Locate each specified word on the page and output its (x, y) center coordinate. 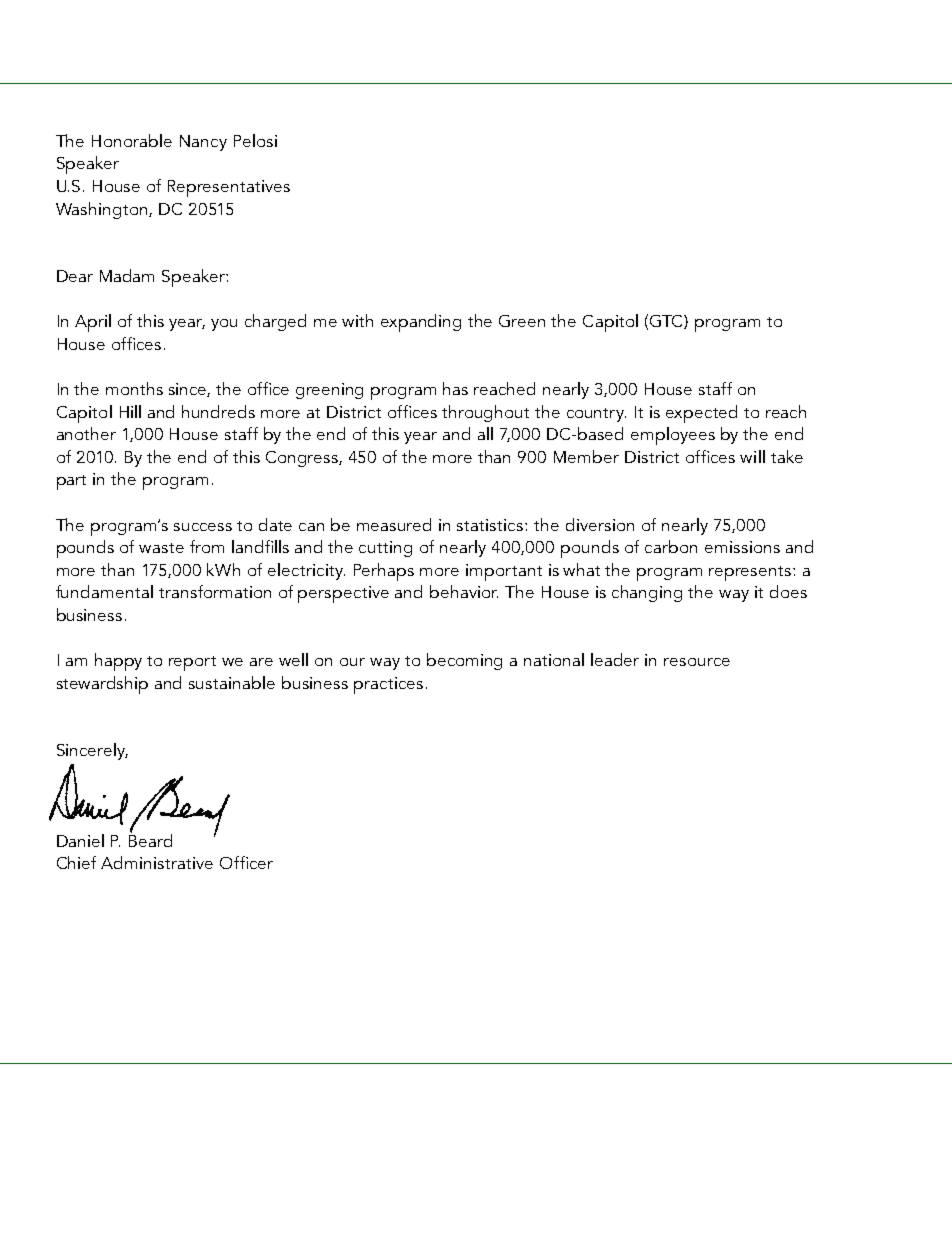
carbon (671, 546)
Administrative (157, 862)
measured (394, 524)
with (357, 320)
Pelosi (255, 140)
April (93, 323)
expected (701, 414)
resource (697, 662)
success (203, 527)
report (192, 663)
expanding (421, 323)
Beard (150, 839)
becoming (464, 661)
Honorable (132, 140)
